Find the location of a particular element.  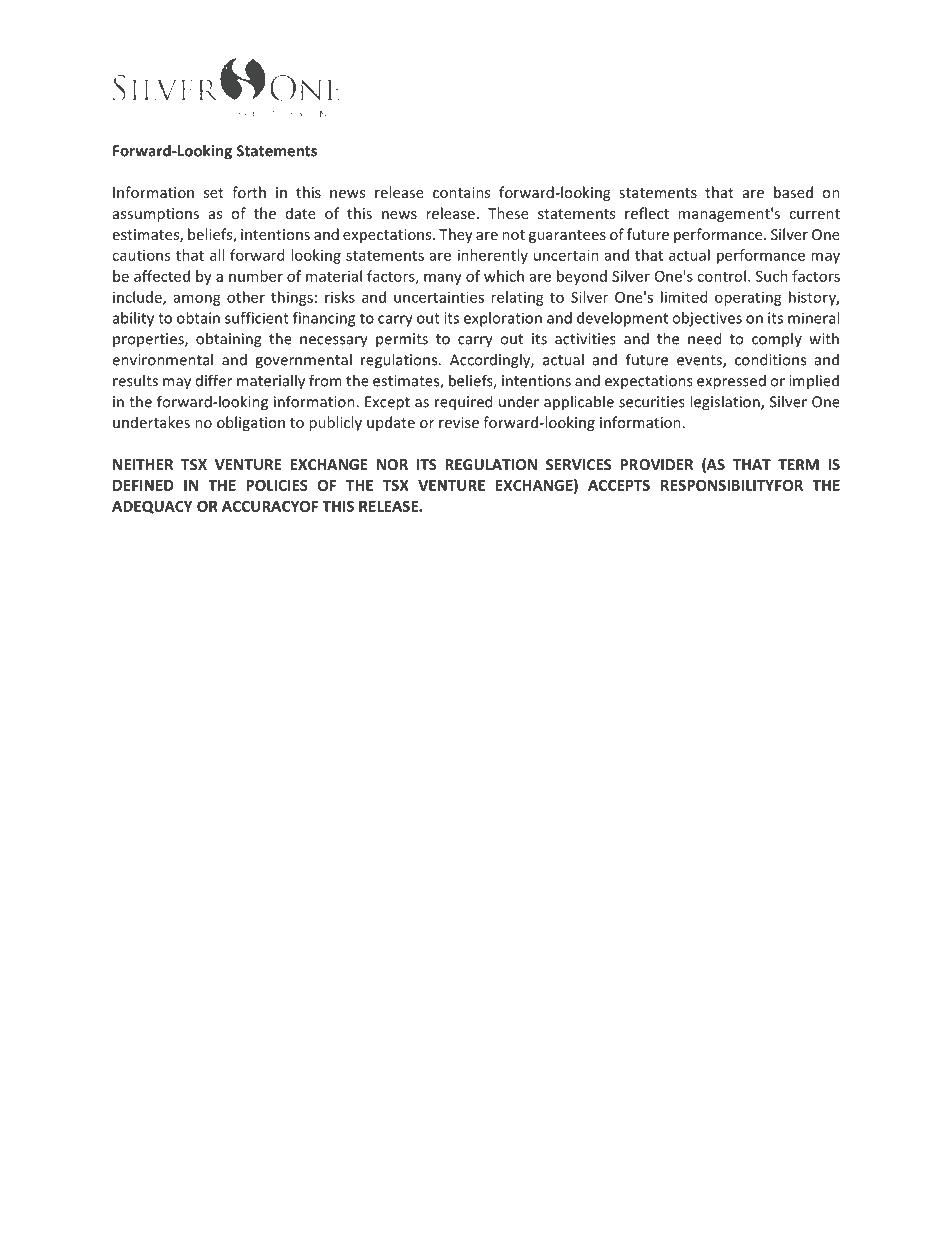

ADEQUACY is located at coordinates (152, 507).
